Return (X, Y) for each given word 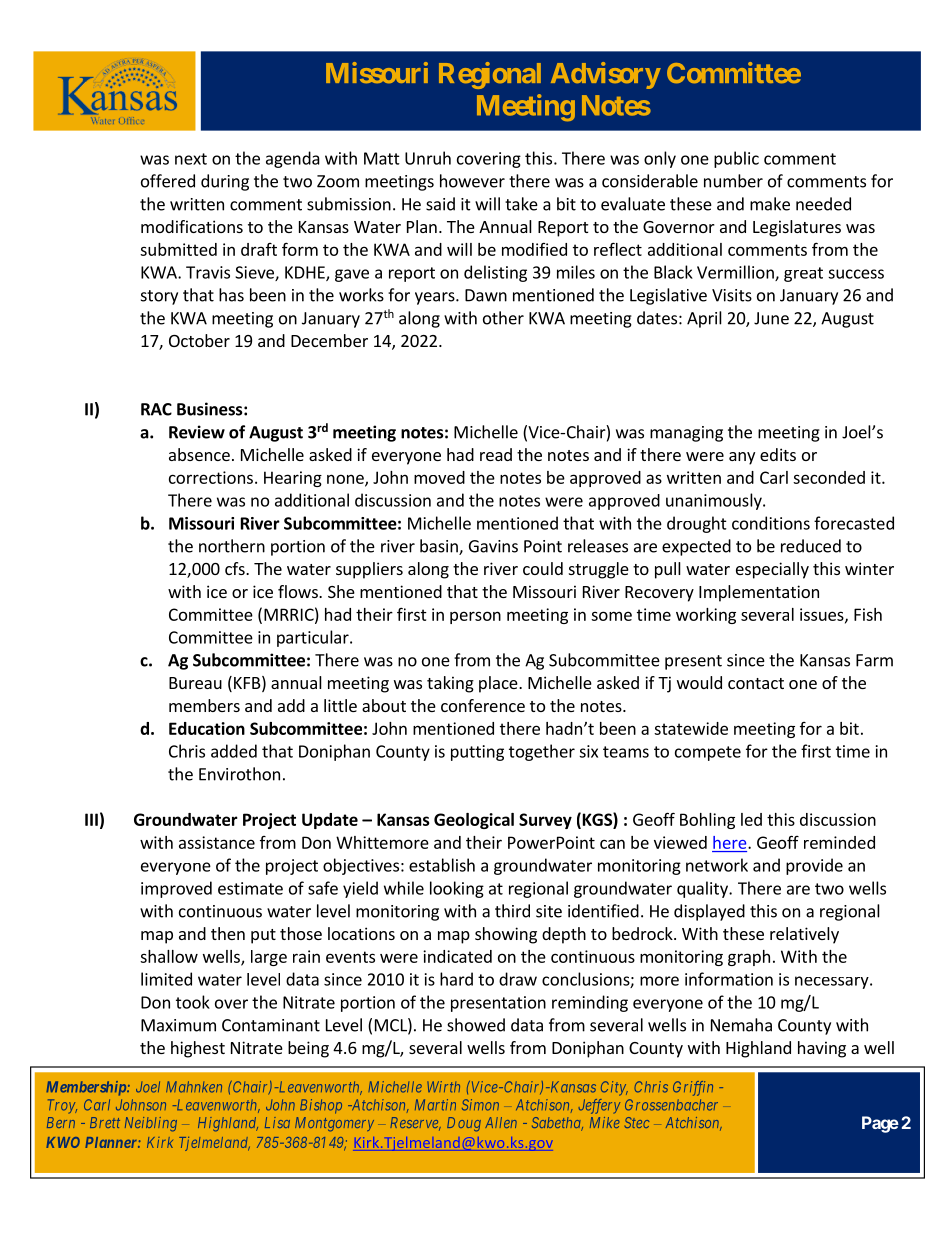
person (475, 617)
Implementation (759, 593)
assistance (217, 842)
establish (442, 865)
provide (814, 866)
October (199, 340)
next (191, 159)
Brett (105, 1122)
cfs (236, 568)
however (472, 181)
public (736, 159)
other (503, 318)
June (771, 318)
